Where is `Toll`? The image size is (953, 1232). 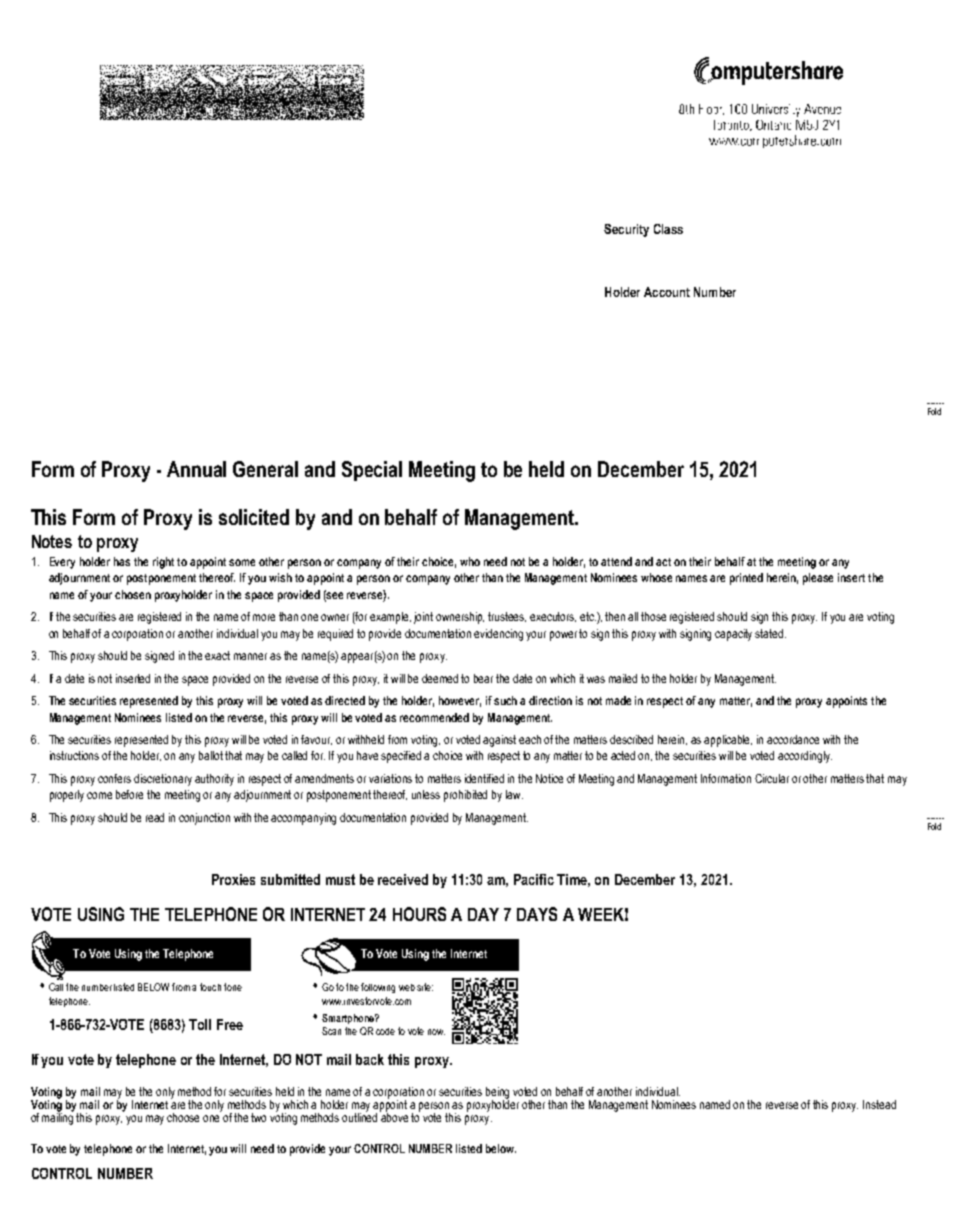 Toll is located at coordinates (200, 1024).
